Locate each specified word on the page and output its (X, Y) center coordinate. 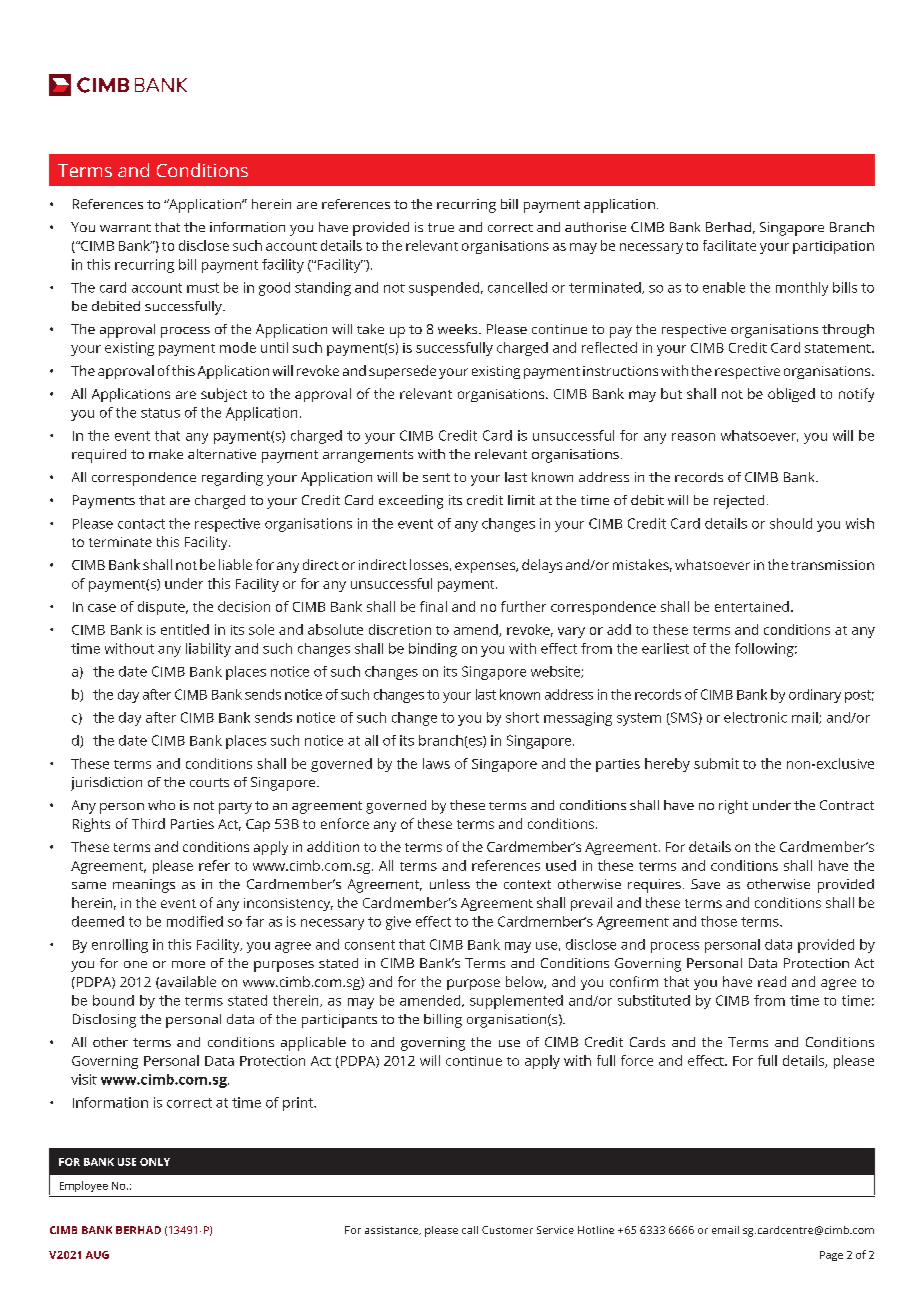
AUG (97, 1255)
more (188, 964)
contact (141, 524)
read (772, 981)
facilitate (729, 245)
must (203, 288)
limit (521, 500)
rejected (739, 502)
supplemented (516, 1002)
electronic (755, 717)
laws (436, 763)
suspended (444, 289)
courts (209, 782)
